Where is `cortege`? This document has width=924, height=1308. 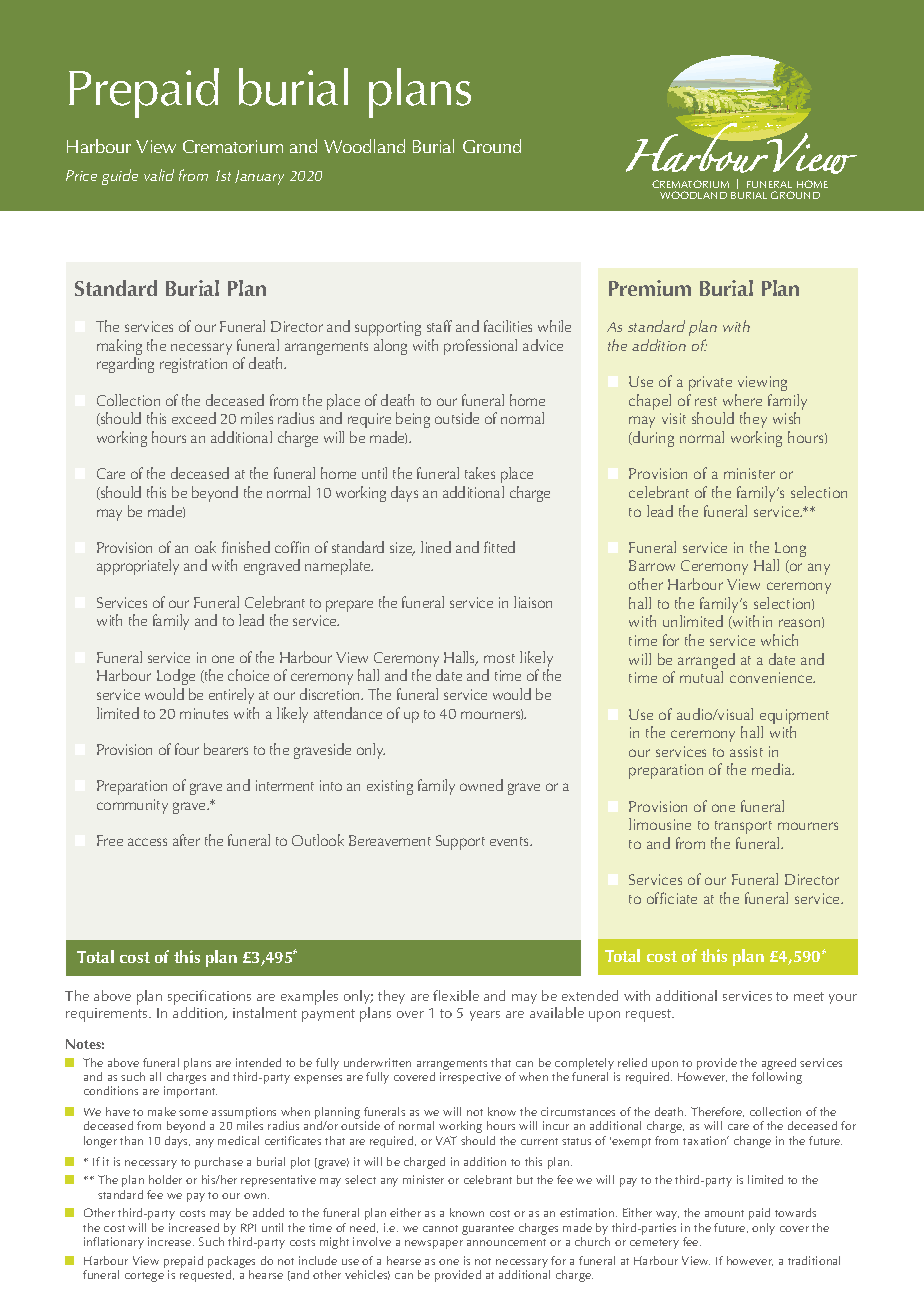
cortege is located at coordinates (144, 1277).
